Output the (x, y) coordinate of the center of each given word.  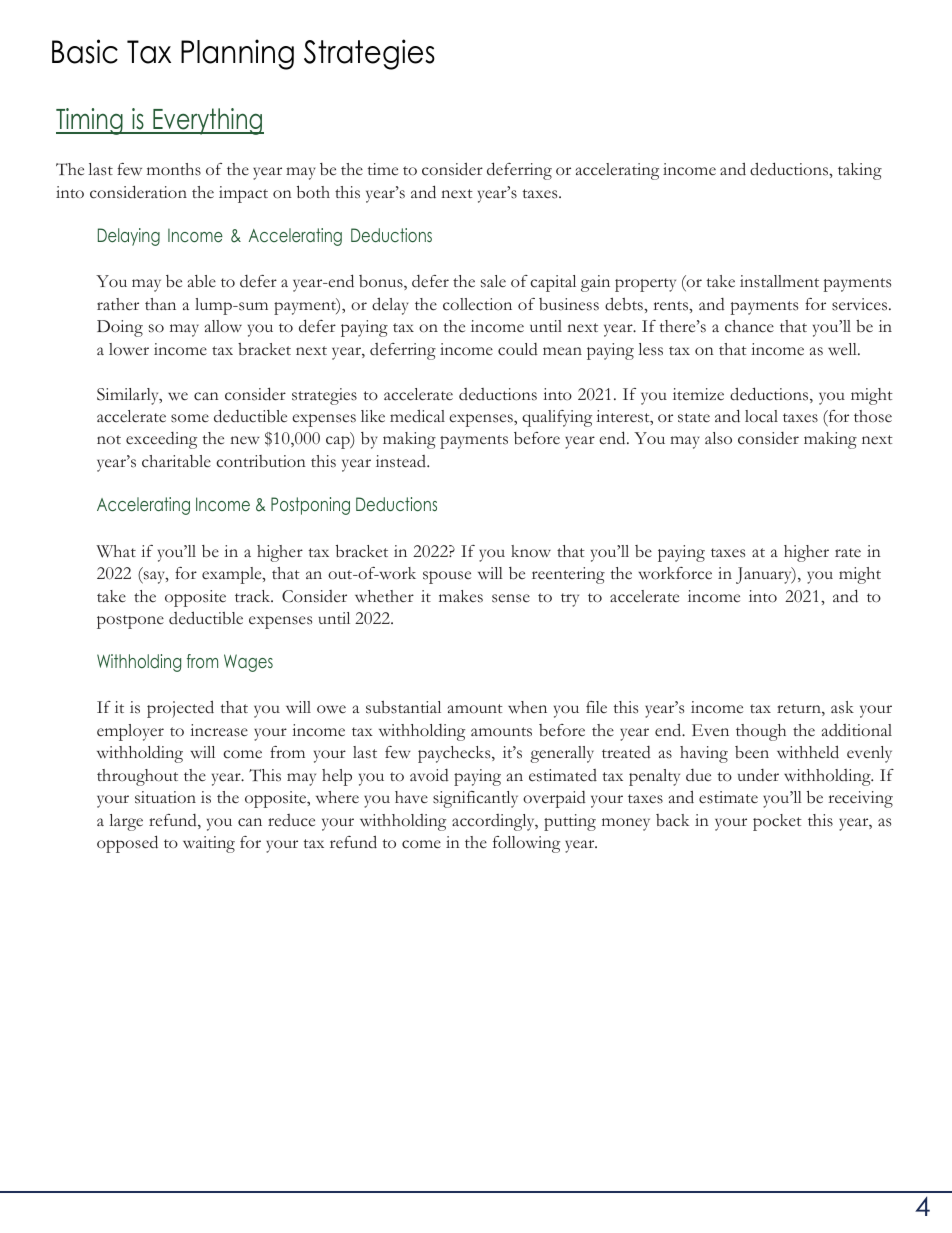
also (718, 438)
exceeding (161, 440)
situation (165, 797)
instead (402, 461)
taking (860, 171)
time (383, 169)
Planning (237, 54)
